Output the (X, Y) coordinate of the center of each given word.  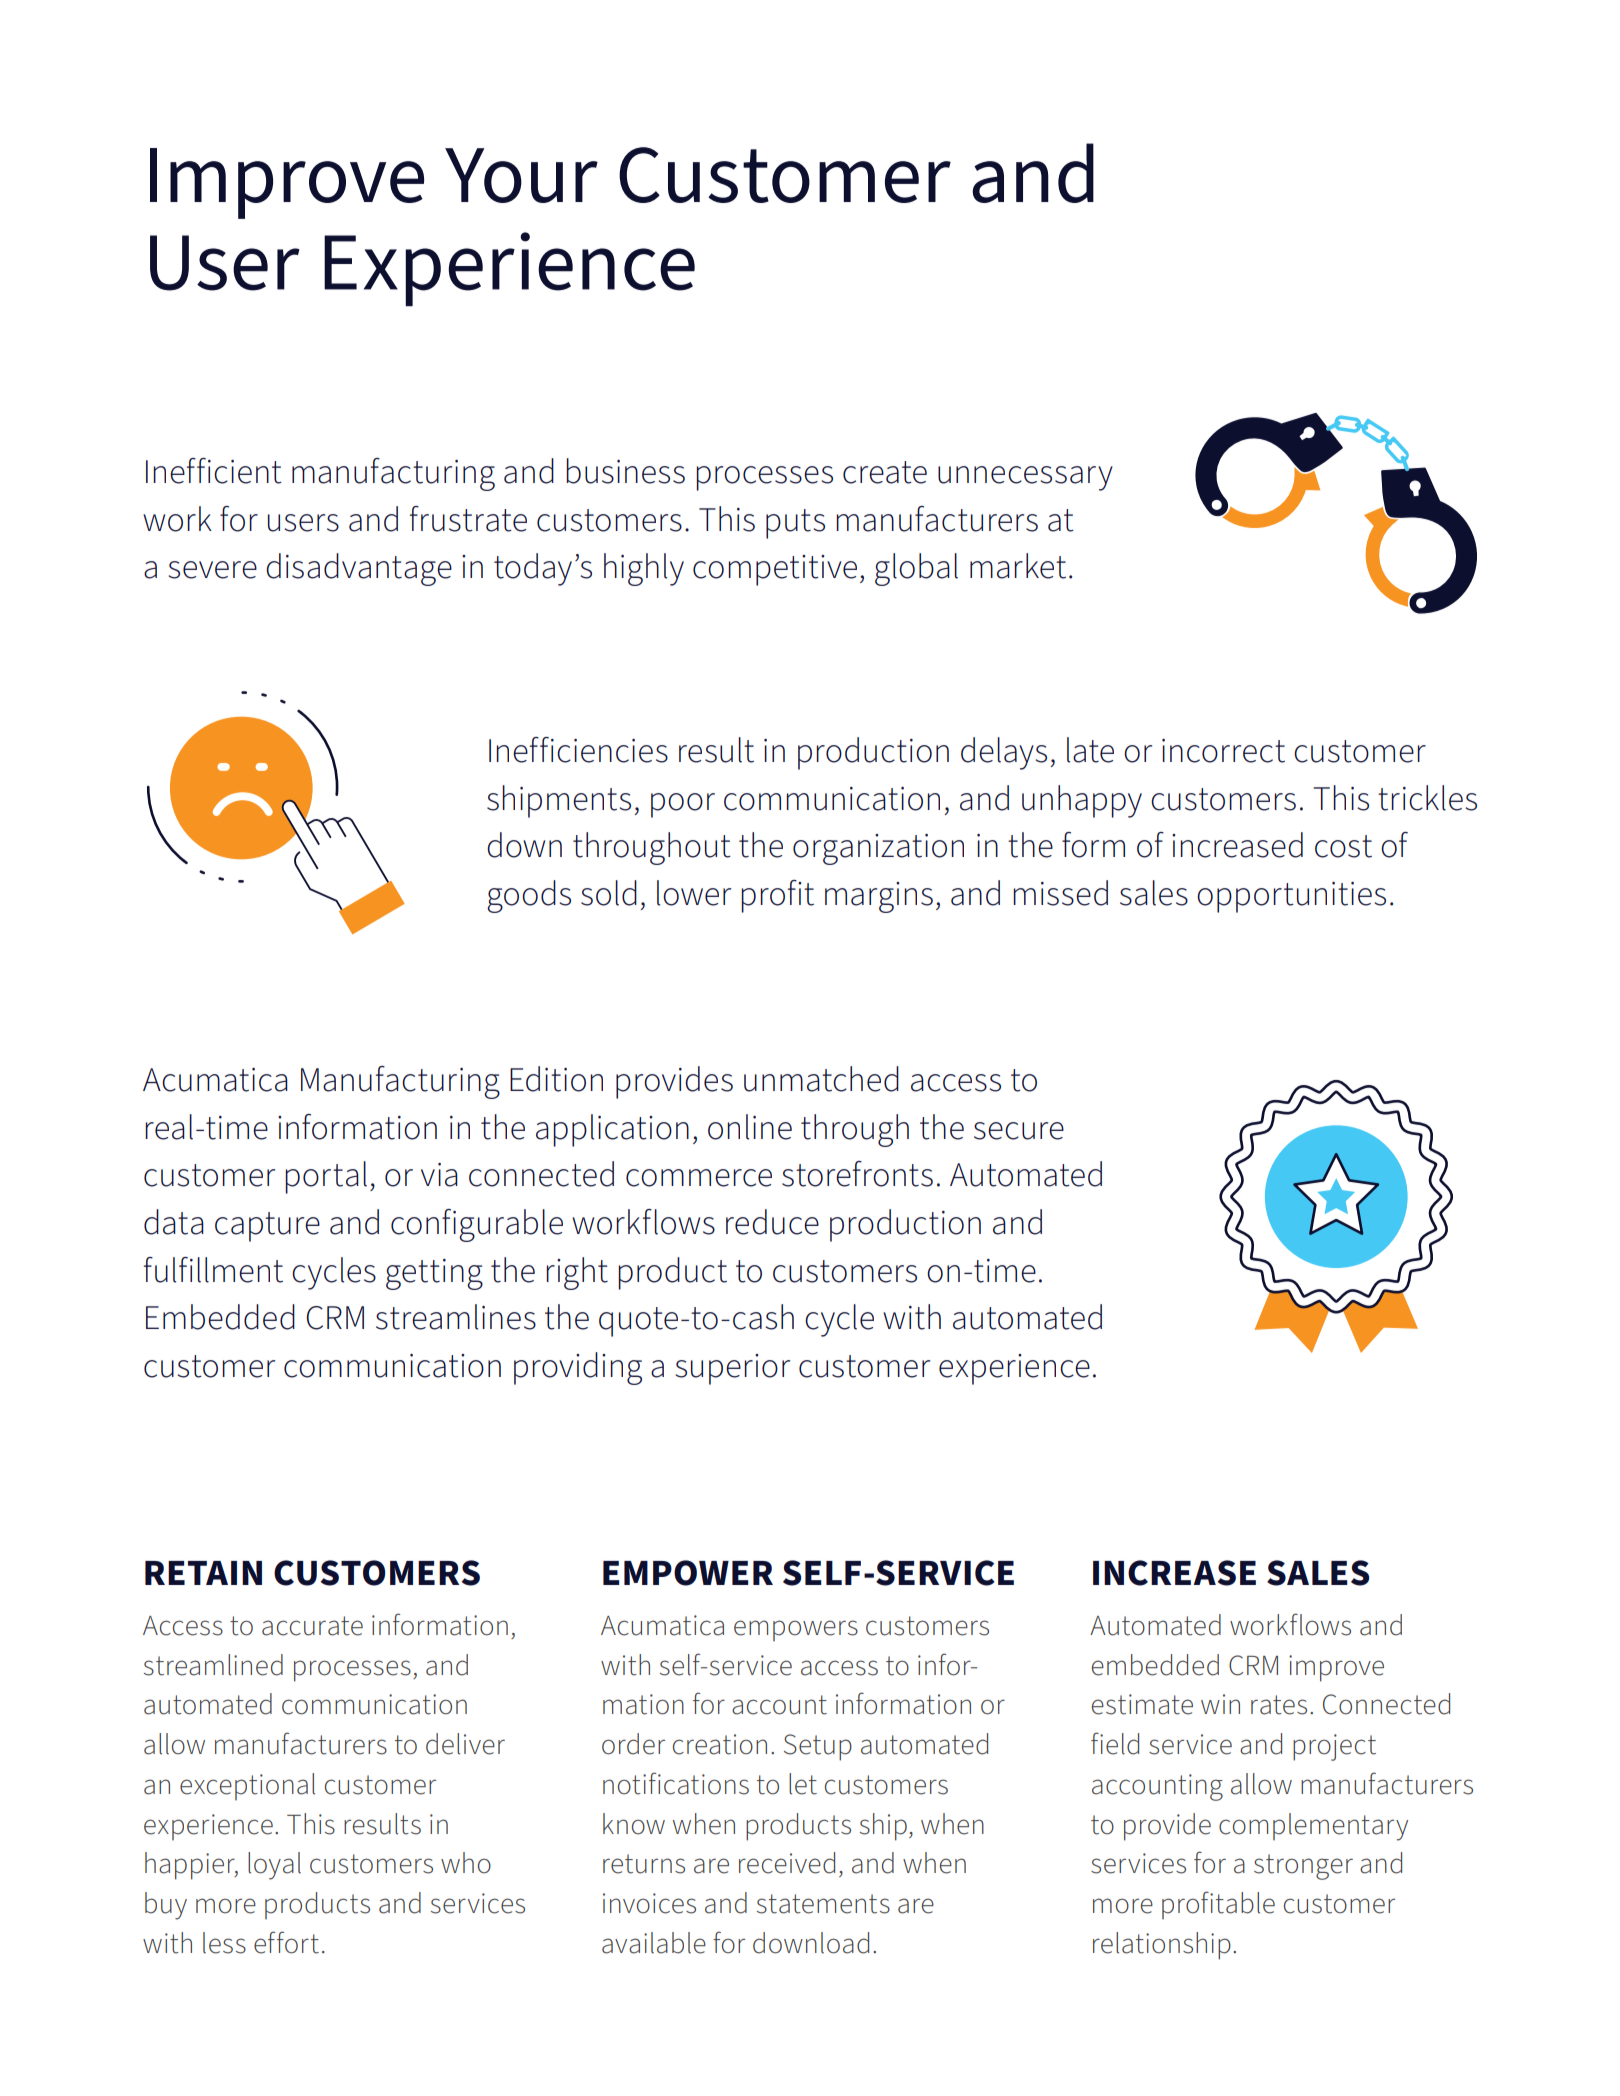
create (885, 472)
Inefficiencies (578, 750)
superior (732, 1369)
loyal (274, 1866)
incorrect (1223, 751)
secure (1019, 1131)
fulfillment (213, 1270)
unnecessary (1025, 478)
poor (683, 805)
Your (521, 175)
